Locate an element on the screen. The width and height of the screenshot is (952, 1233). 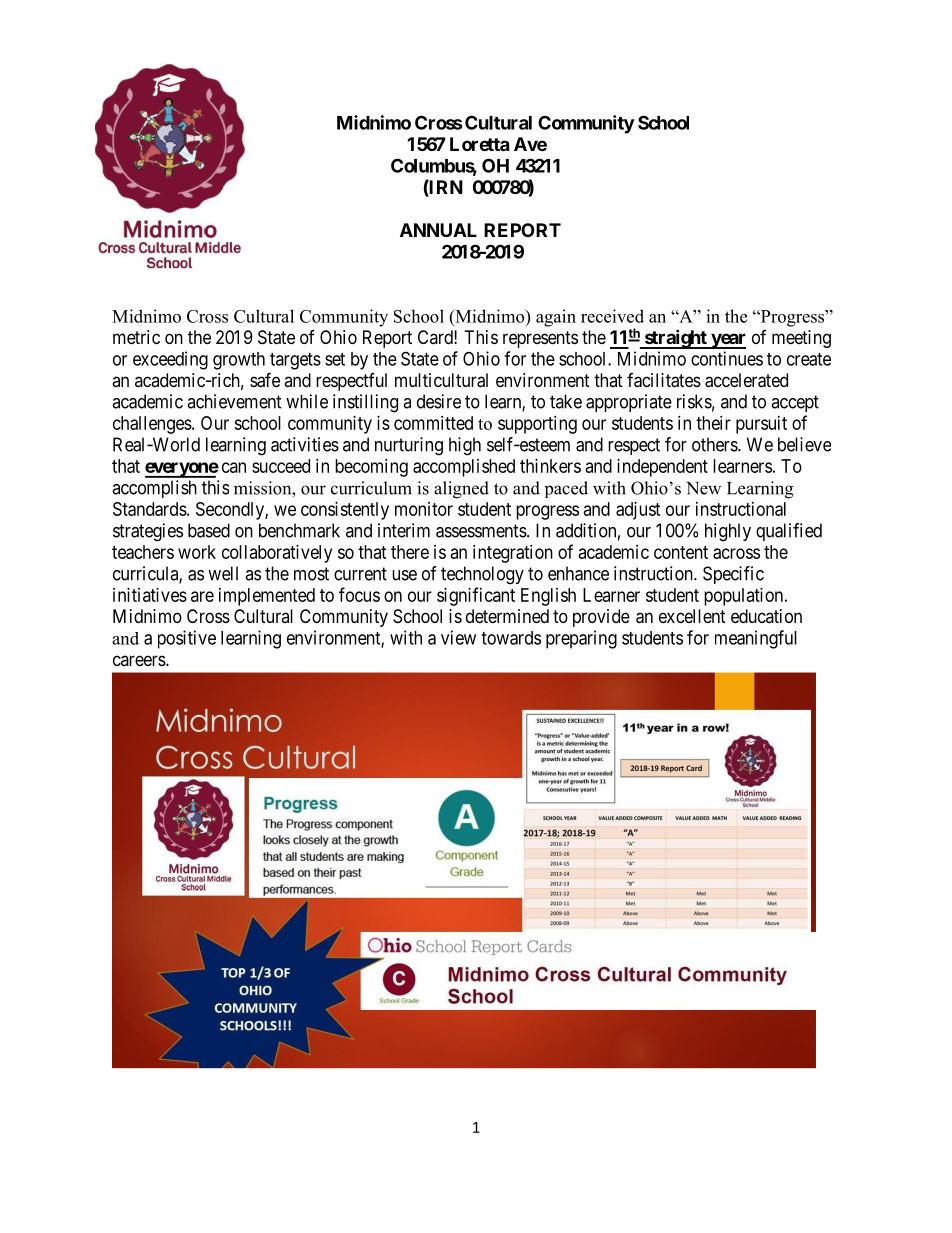
Secondly is located at coordinates (231, 511).
